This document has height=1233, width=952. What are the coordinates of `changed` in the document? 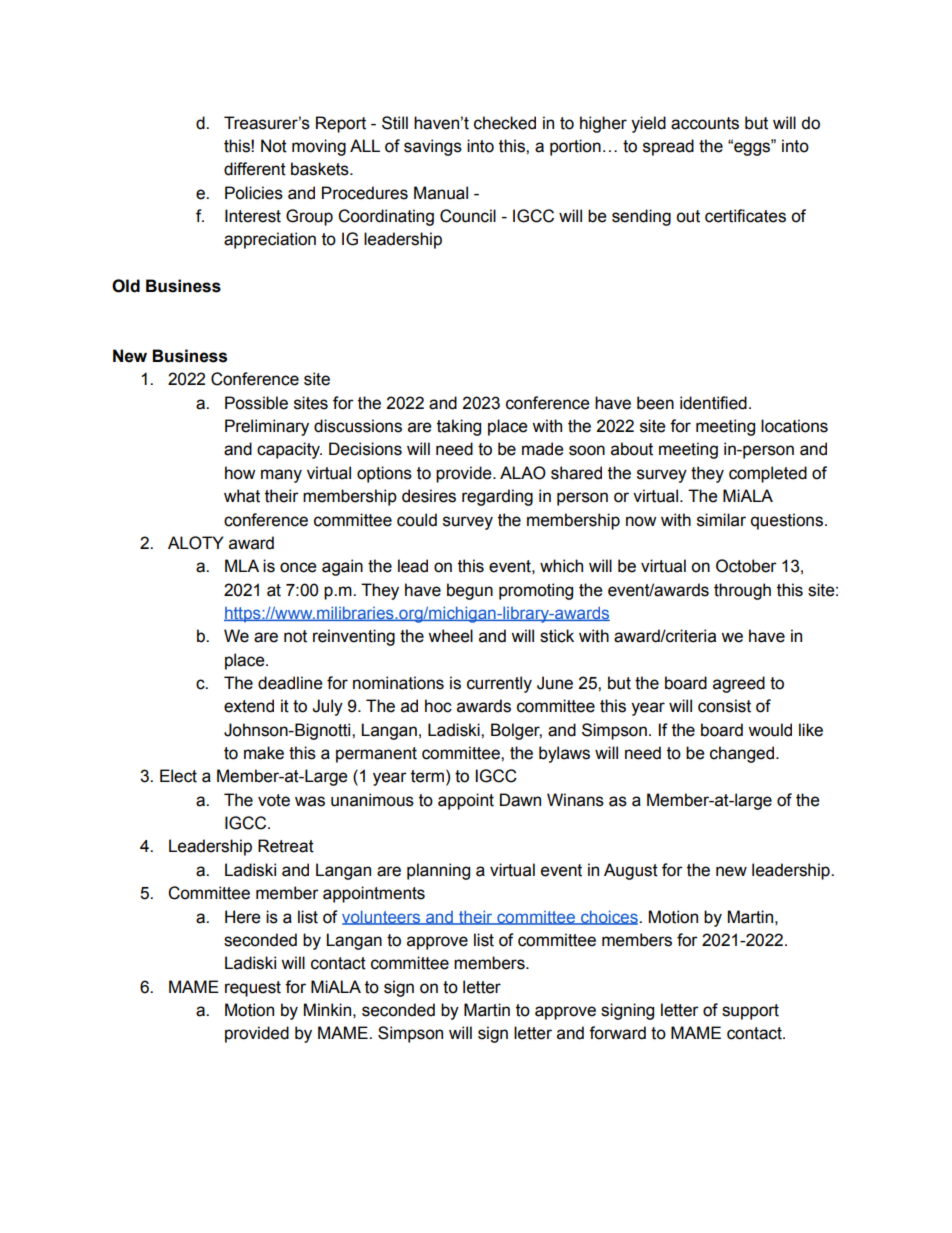 It's located at (743, 754).
